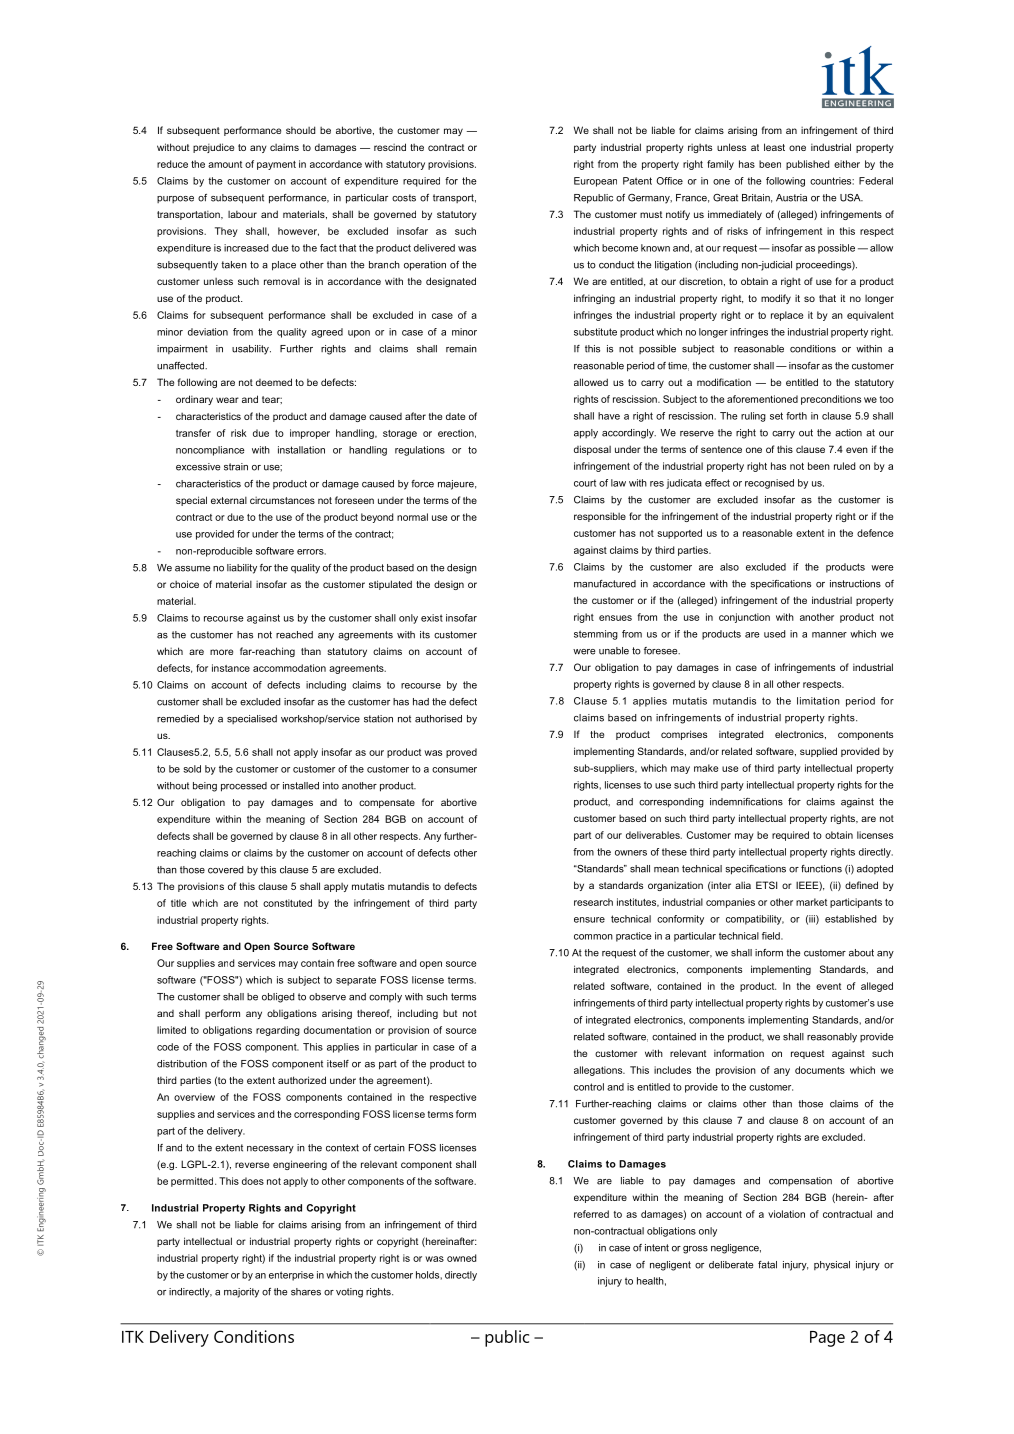 Image resolution: width=1014 pixels, height=1434 pixels. What do you see at coordinates (599, 1071) in the screenshot?
I see `allegations` at bounding box center [599, 1071].
